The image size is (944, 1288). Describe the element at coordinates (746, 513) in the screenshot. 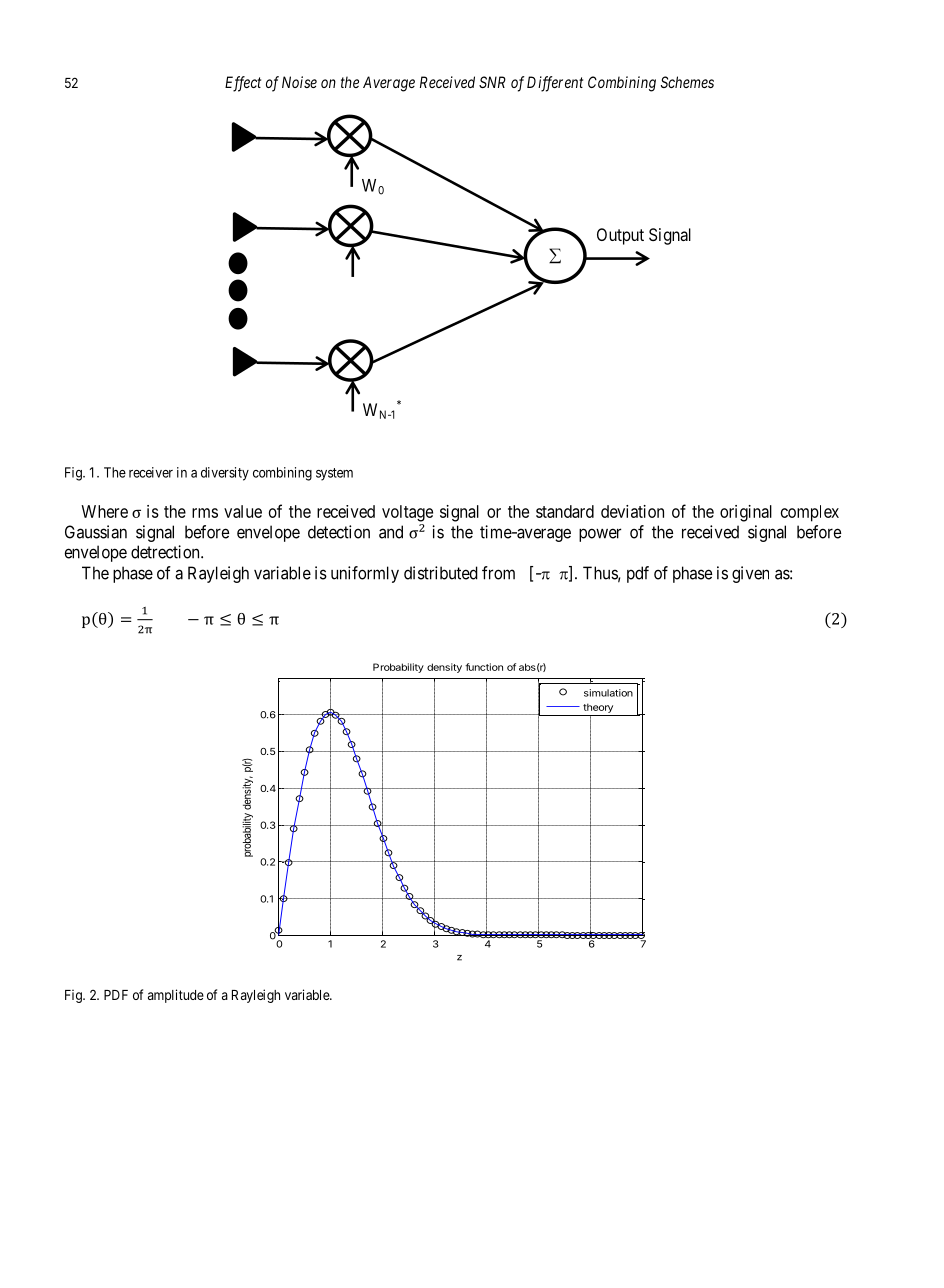

I see `original` at that location.
